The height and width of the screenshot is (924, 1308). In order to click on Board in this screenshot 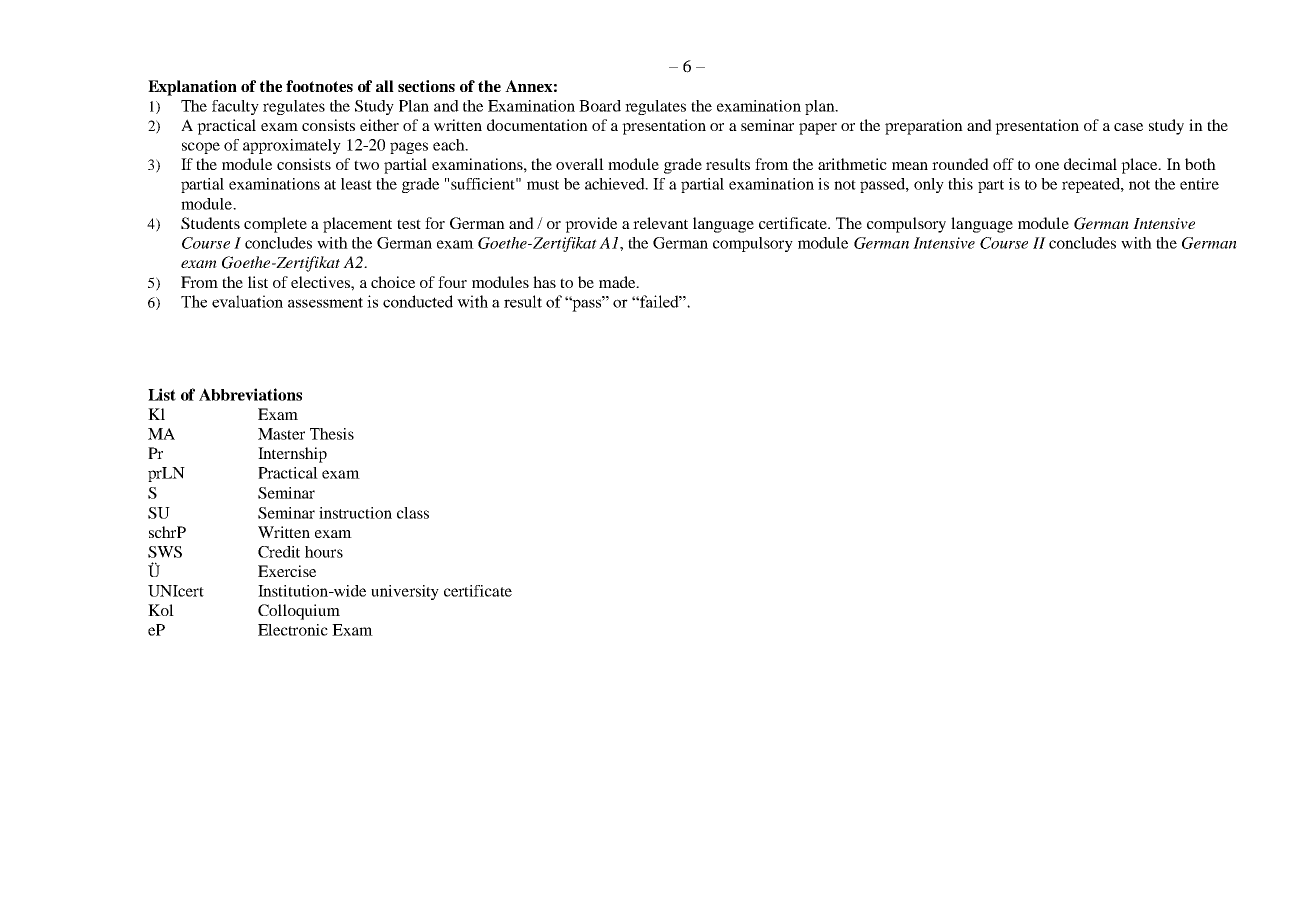, I will do `click(600, 106)`.
